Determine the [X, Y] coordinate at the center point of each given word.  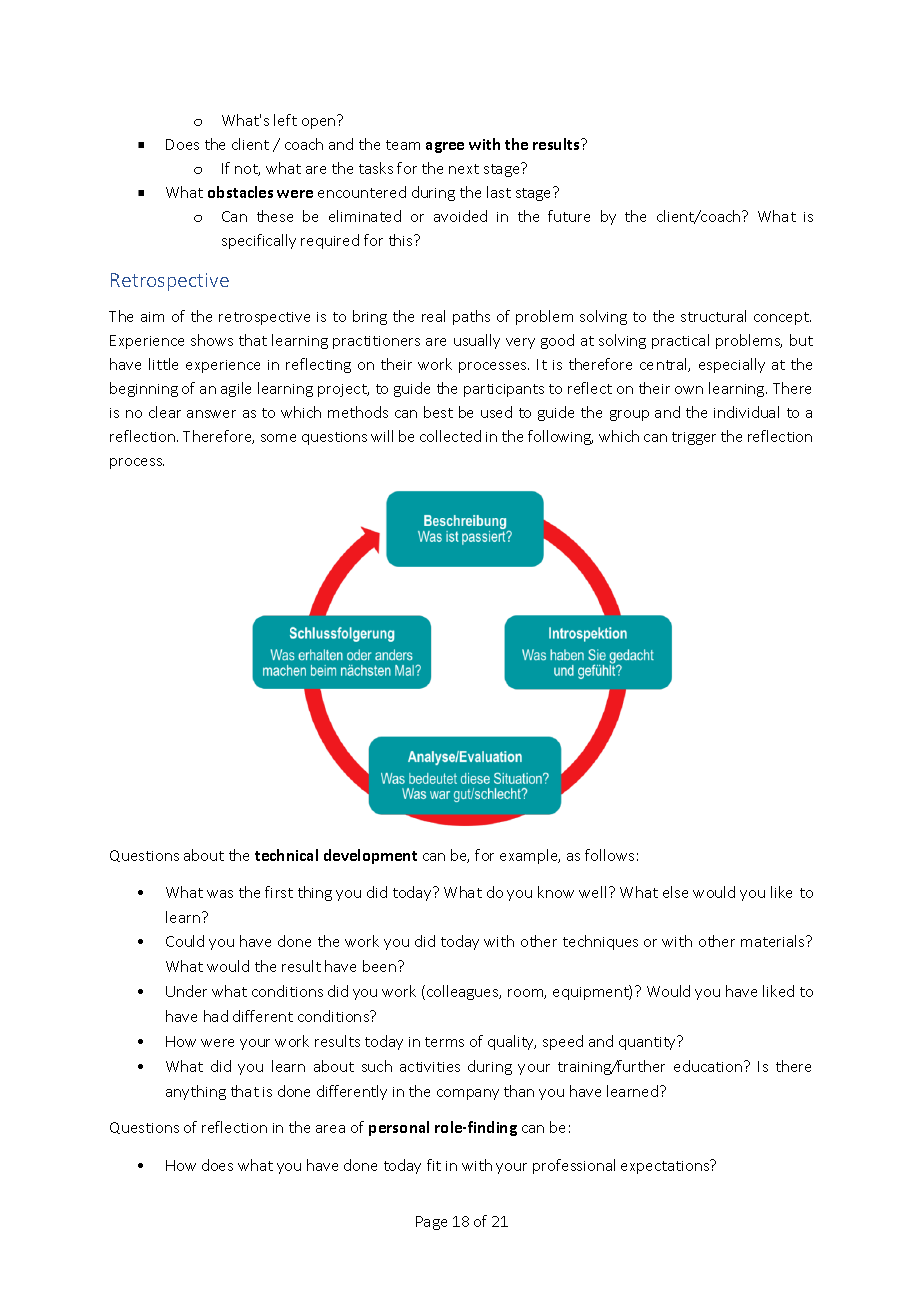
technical [286, 855]
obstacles [240, 192]
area [330, 1129]
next [464, 169]
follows [609, 855]
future [569, 216]
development [370, 856]
